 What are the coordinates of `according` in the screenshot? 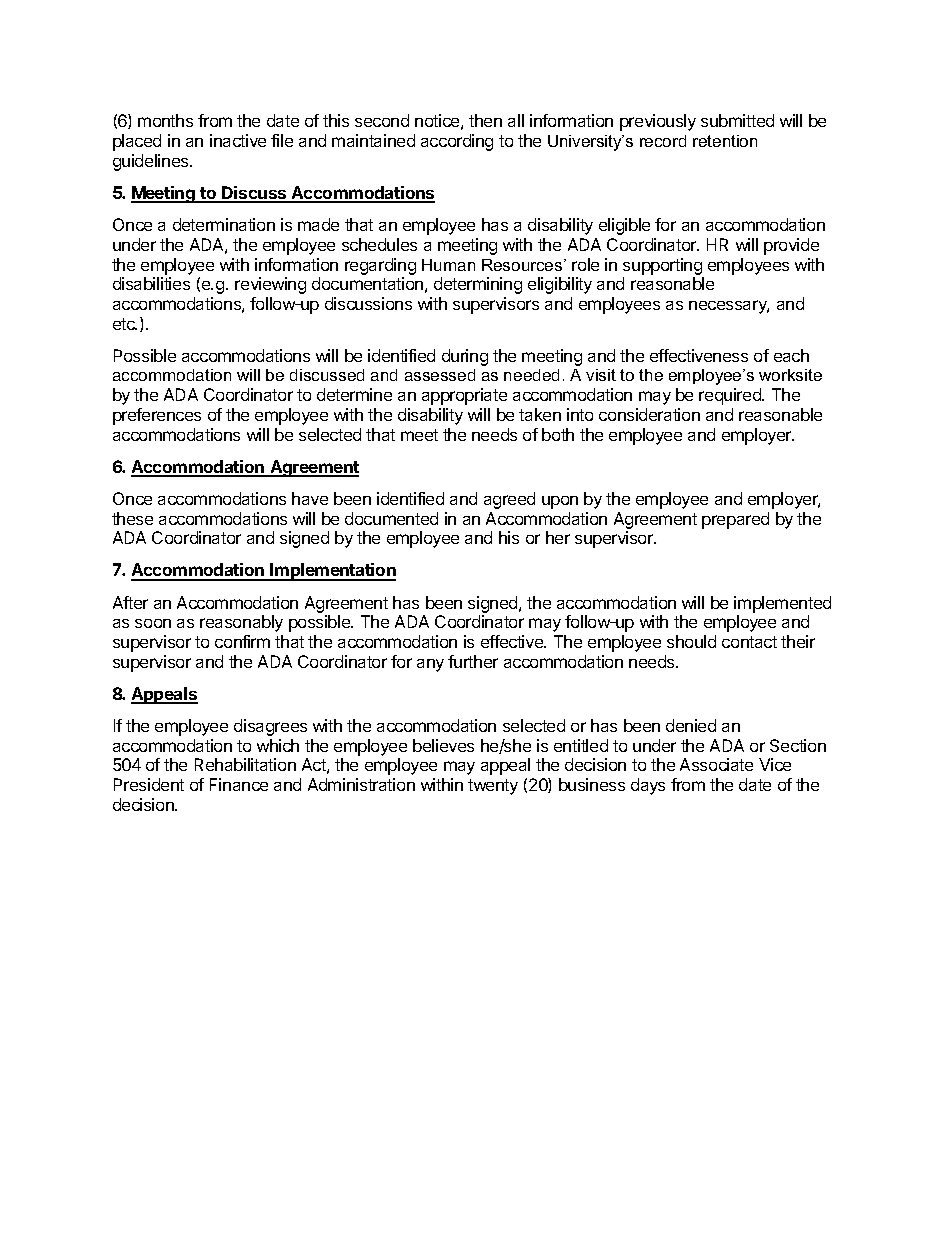 It's located at (457, 142).
